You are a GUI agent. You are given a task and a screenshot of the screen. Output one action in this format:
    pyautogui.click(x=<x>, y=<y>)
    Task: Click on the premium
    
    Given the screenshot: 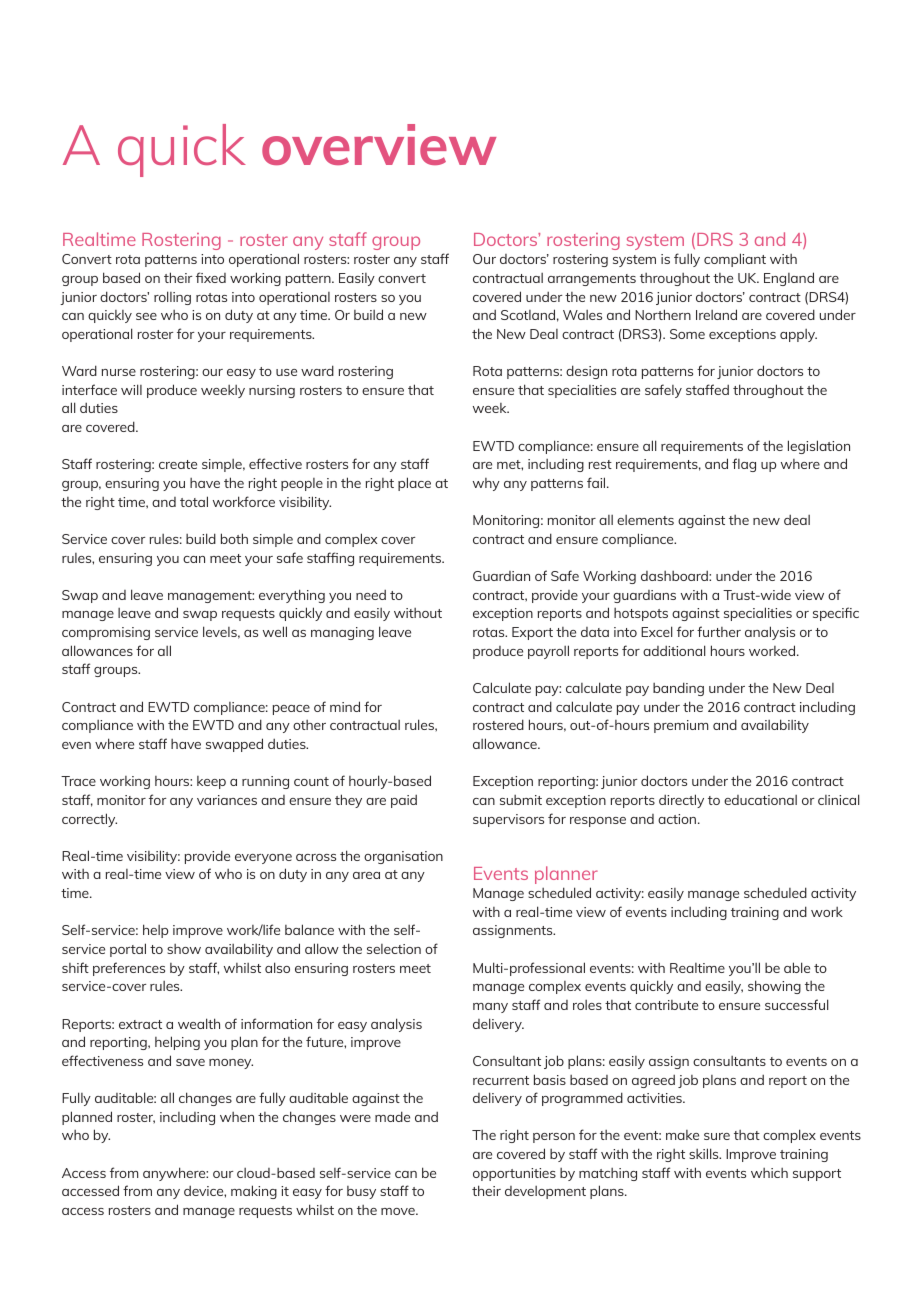 What is the action you would take?
    pyautogui.click(x=681, y=726)
